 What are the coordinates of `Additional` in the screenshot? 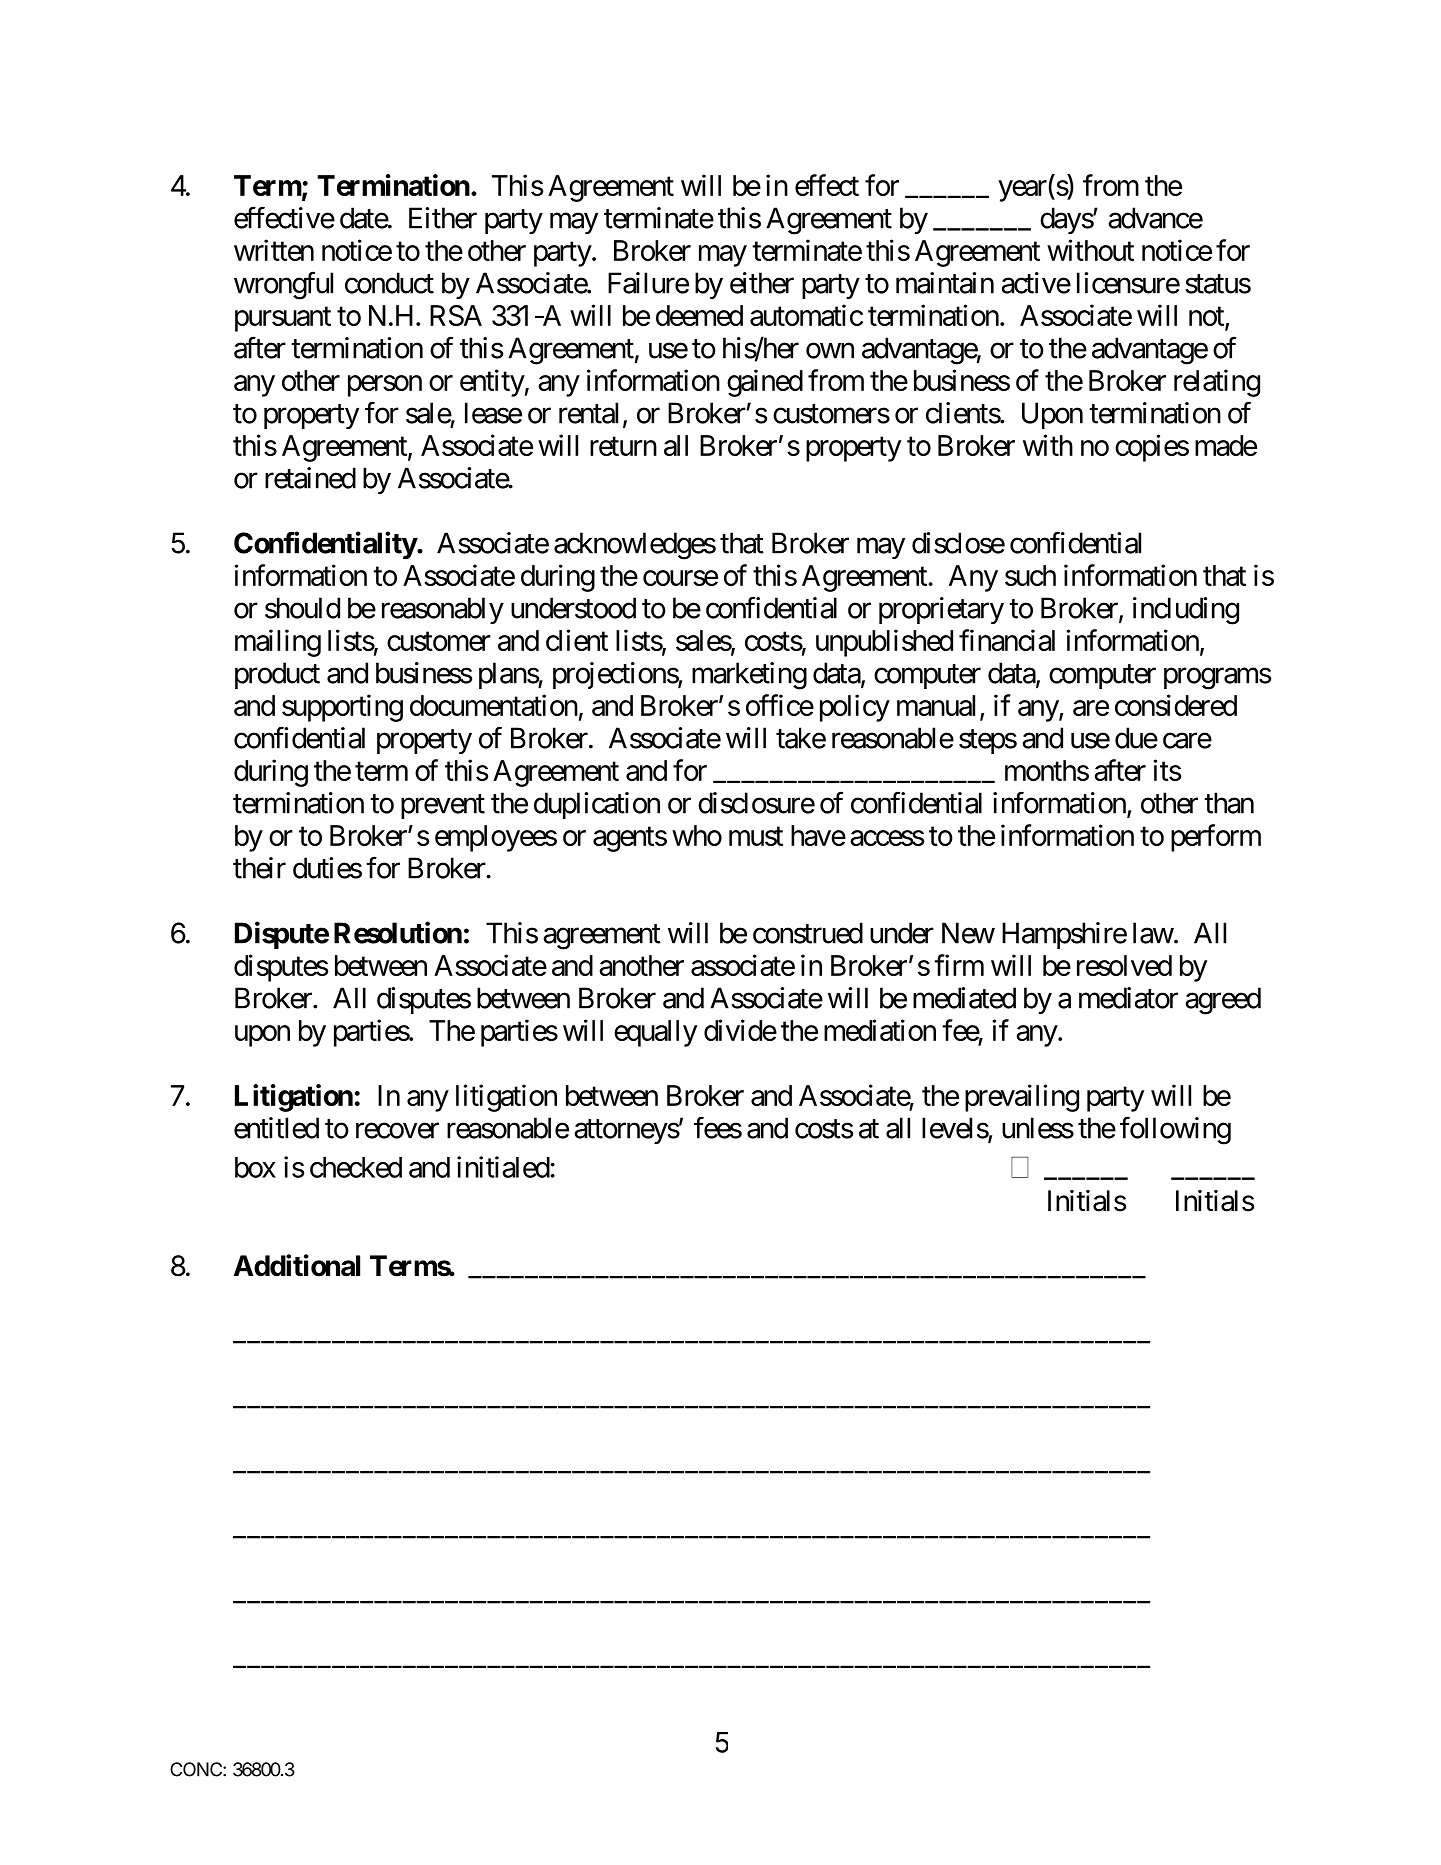 It's located at (297, 1265).
